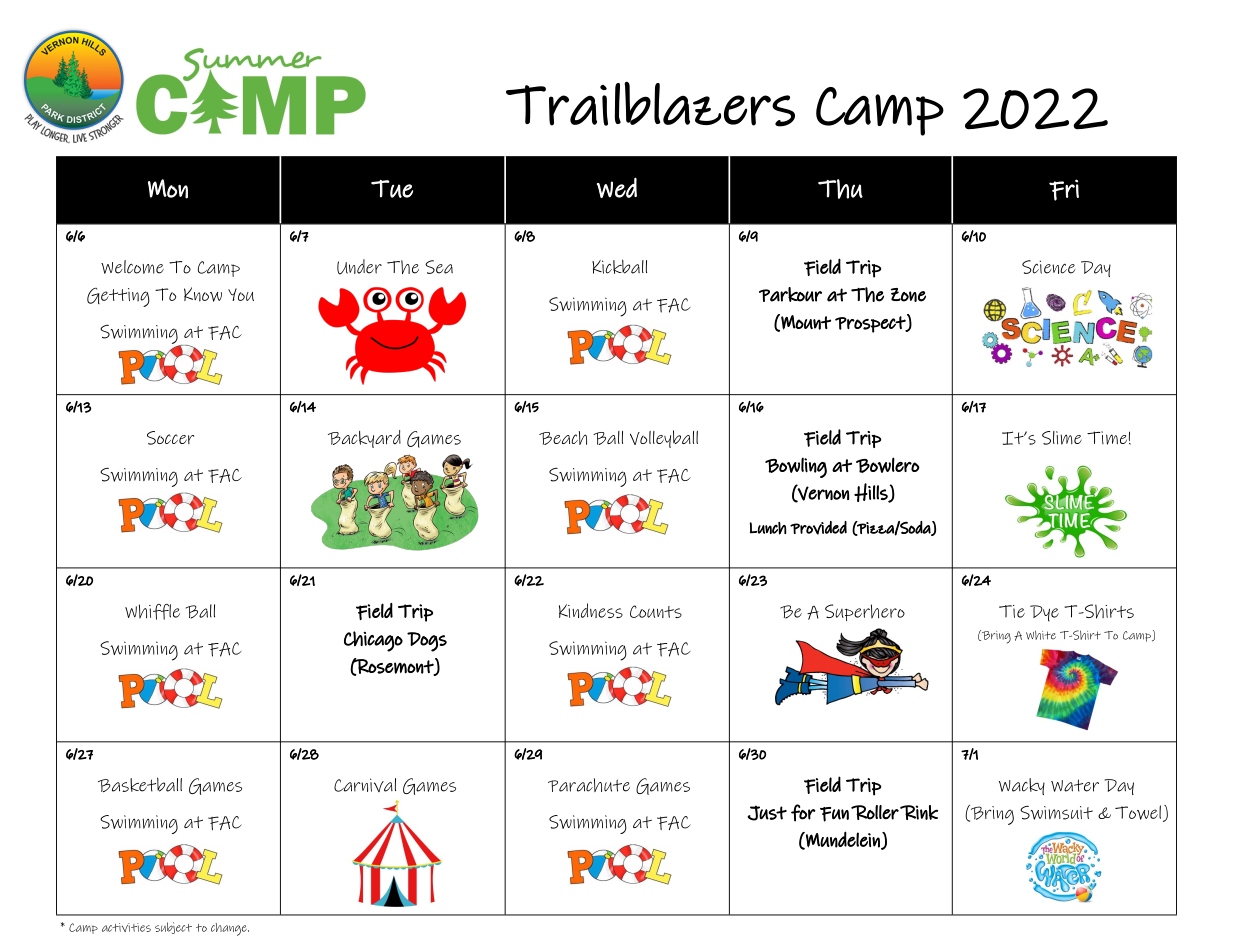 This screenshot has height=952, width=1233. What do you see at coordinates (1064, 190) in the screenshot?
I see `Fri` at bounding box center [1064, 190].
